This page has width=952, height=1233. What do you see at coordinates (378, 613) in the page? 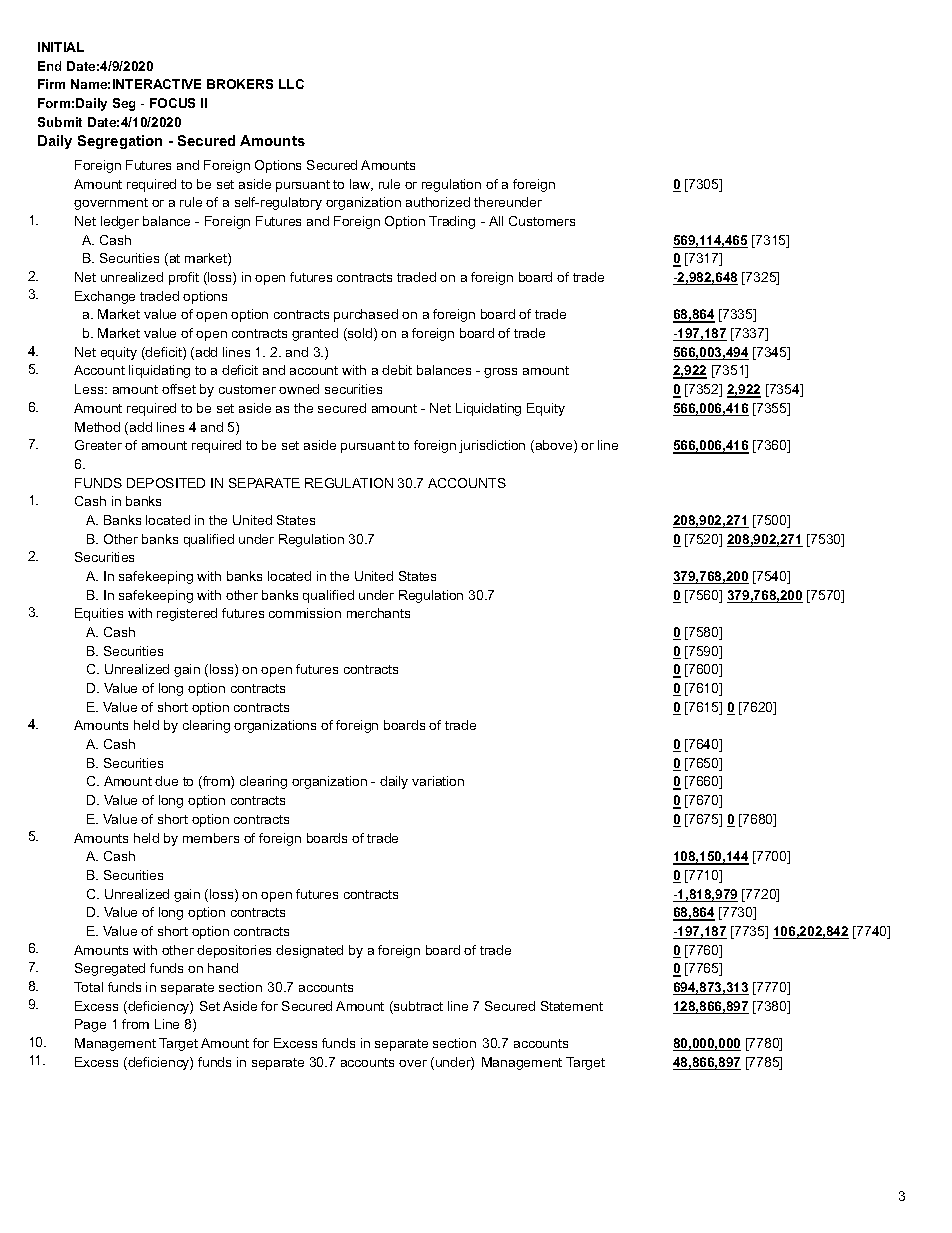
I see `merchants` at bounding box center [378, 613].
